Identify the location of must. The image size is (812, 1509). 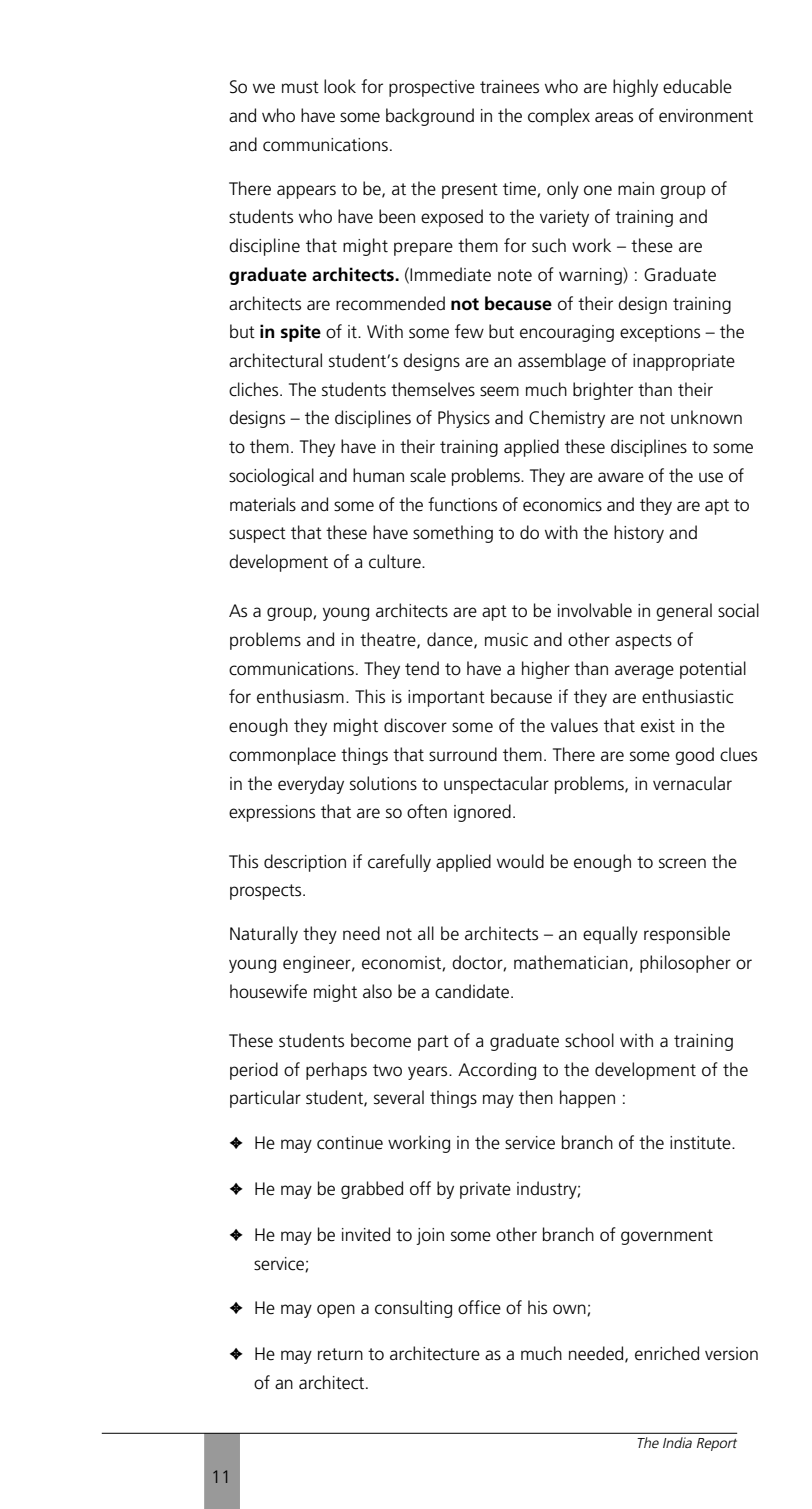
(300, 87).
